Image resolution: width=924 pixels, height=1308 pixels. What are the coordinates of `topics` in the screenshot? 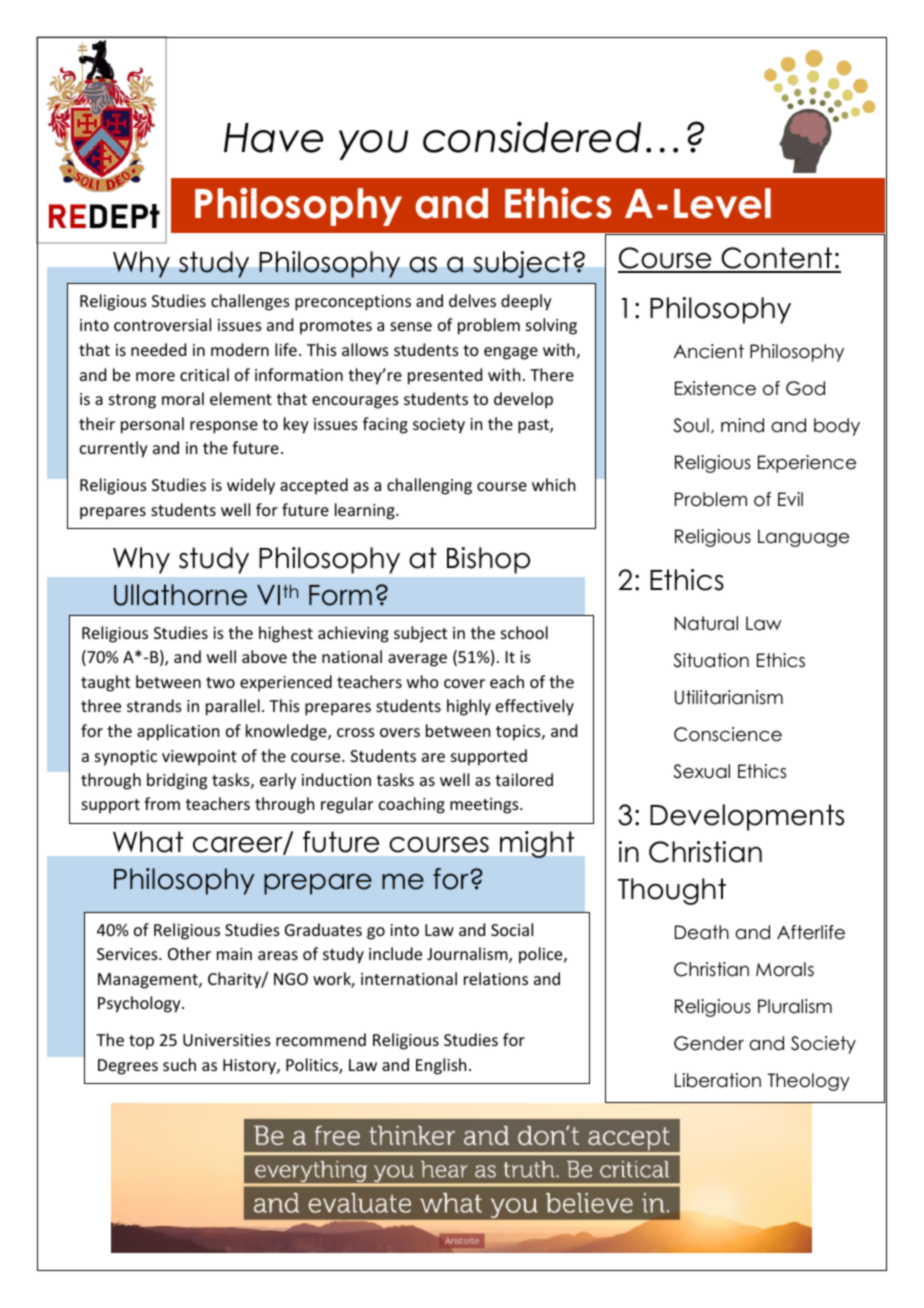 It's located at (519, 733).
